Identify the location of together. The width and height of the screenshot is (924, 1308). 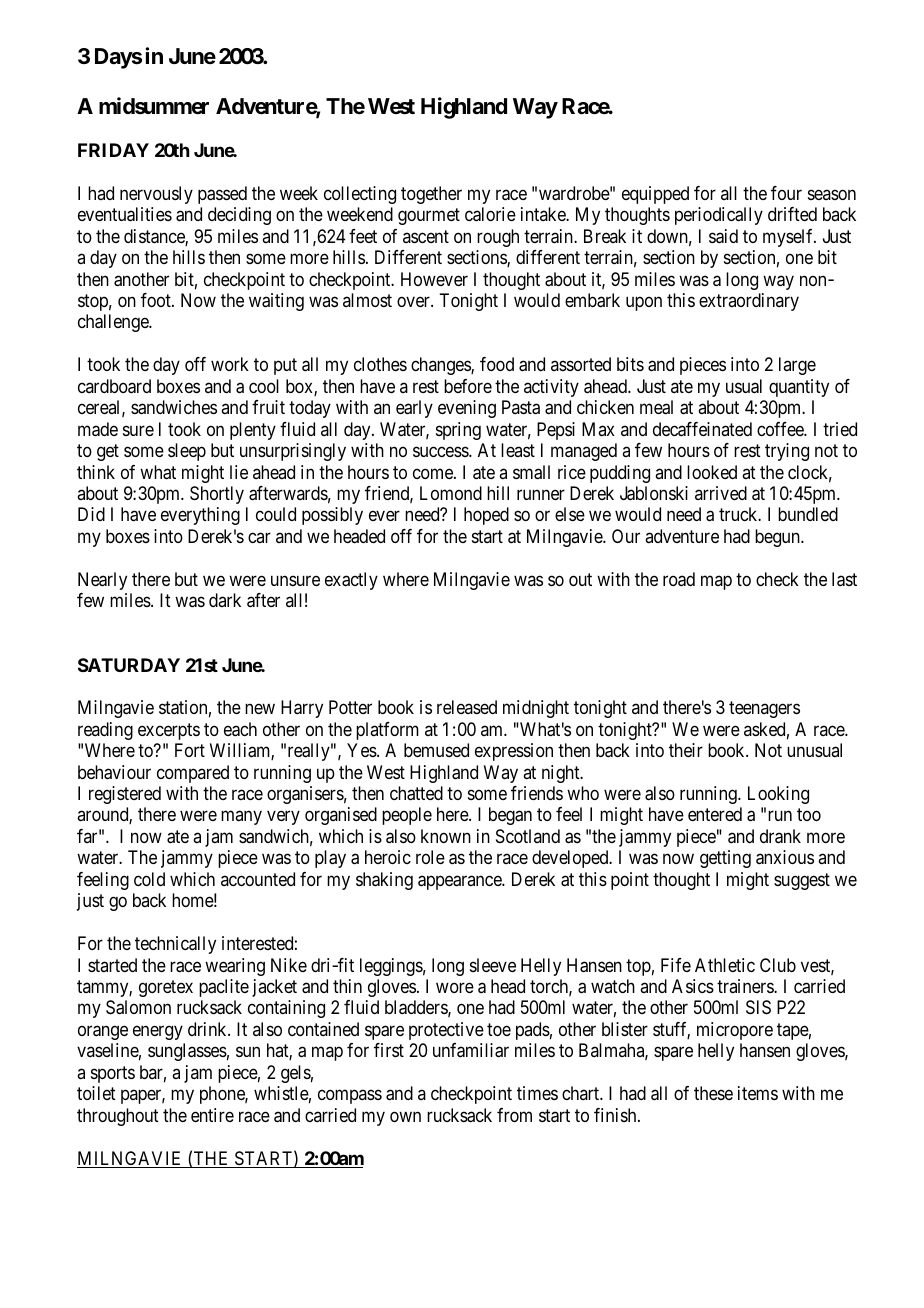
(431, 195).
